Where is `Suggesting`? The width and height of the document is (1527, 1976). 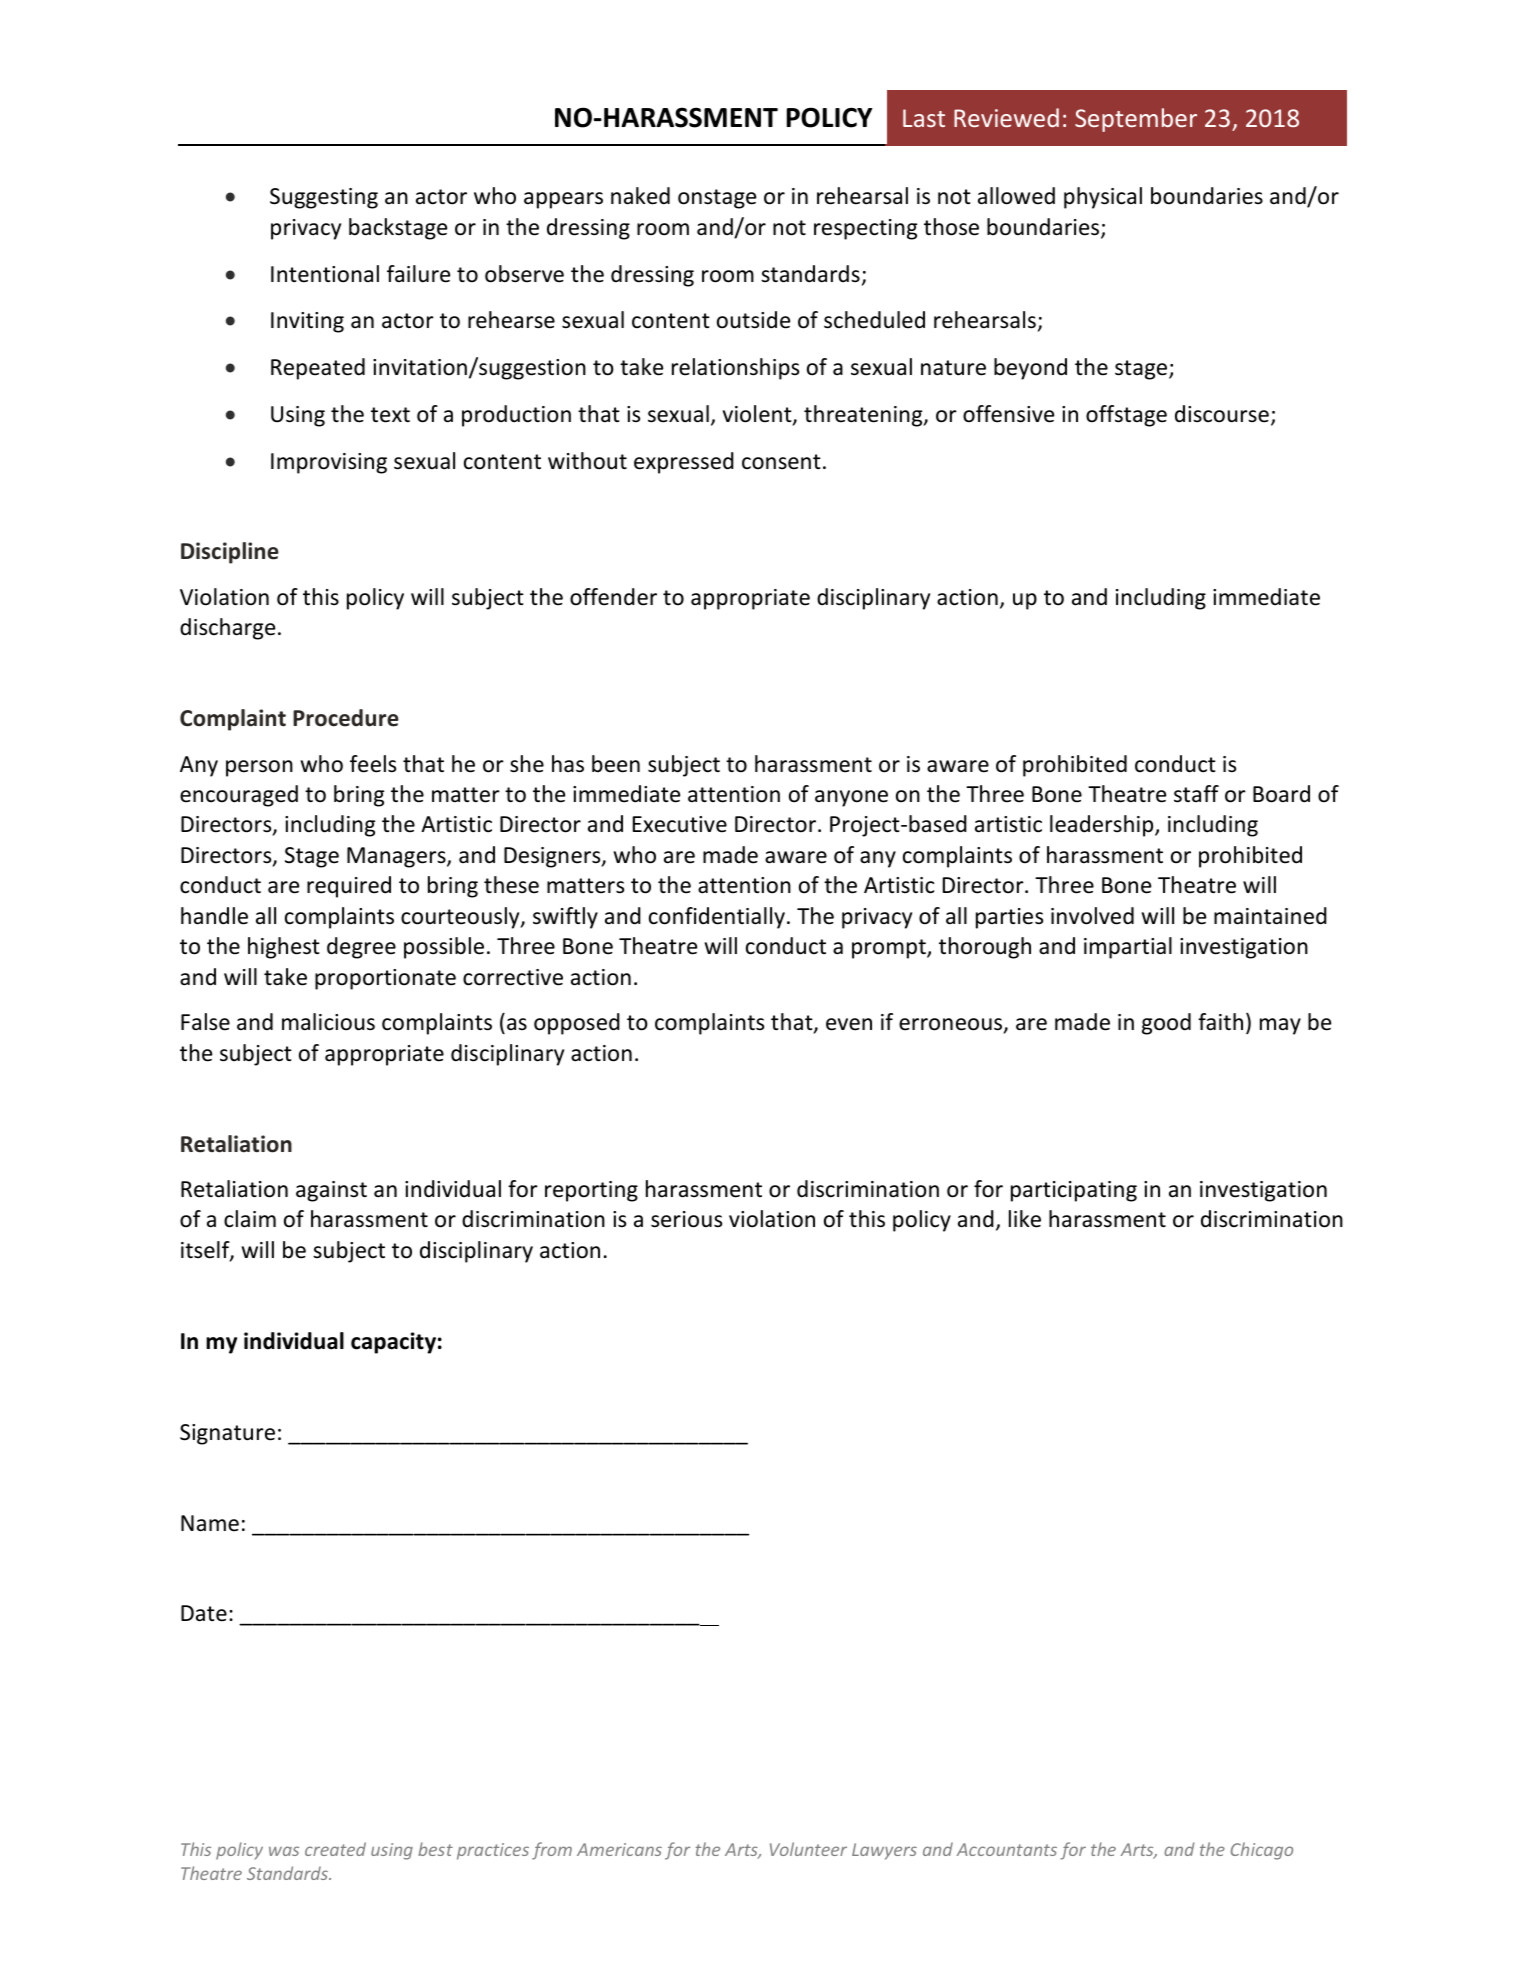 Suggesting is located at coordinates (324, 198).
